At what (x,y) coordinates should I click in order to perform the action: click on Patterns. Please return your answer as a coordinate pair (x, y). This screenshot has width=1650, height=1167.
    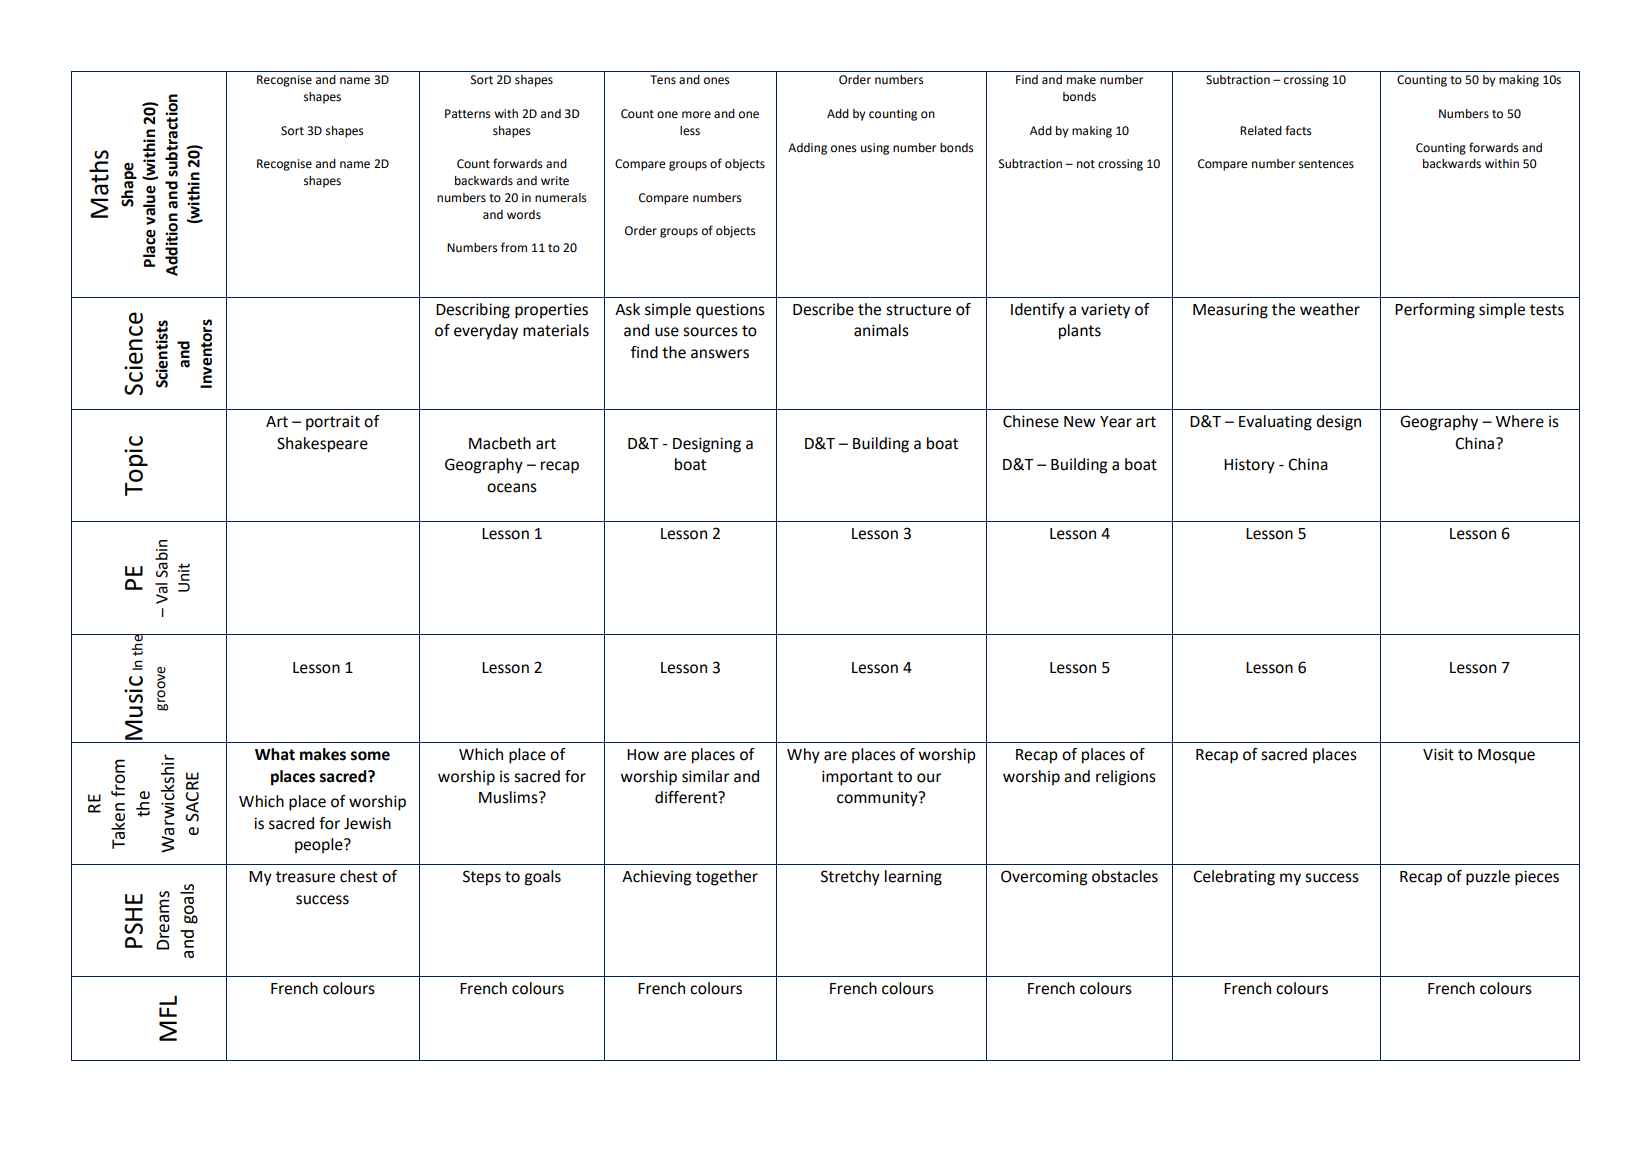
    Looking at the image, I should click on (467, 114).
